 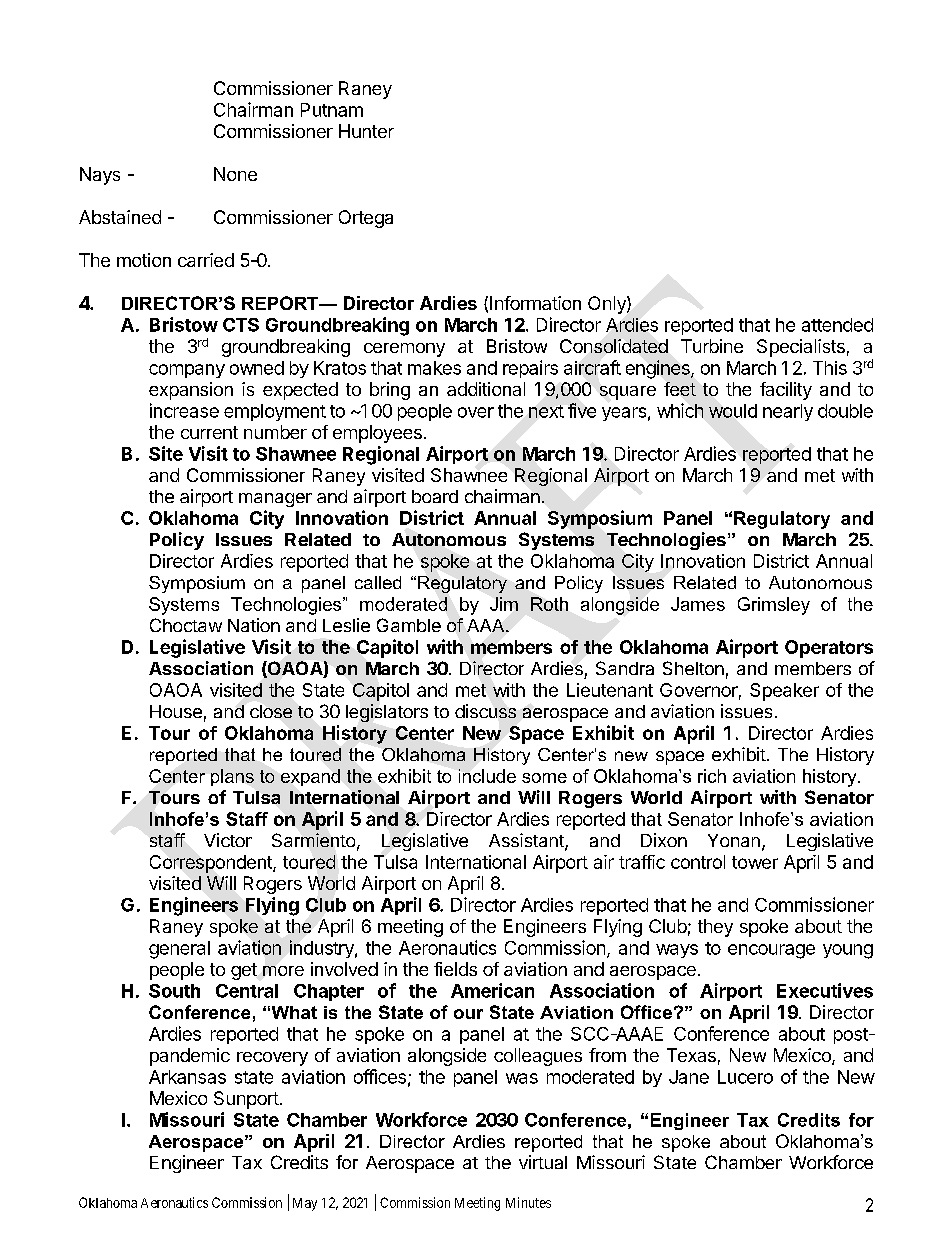 What do you see at coordinates (485, 711) in the image?
I see `discuss` at bounding box center [485, 711].
